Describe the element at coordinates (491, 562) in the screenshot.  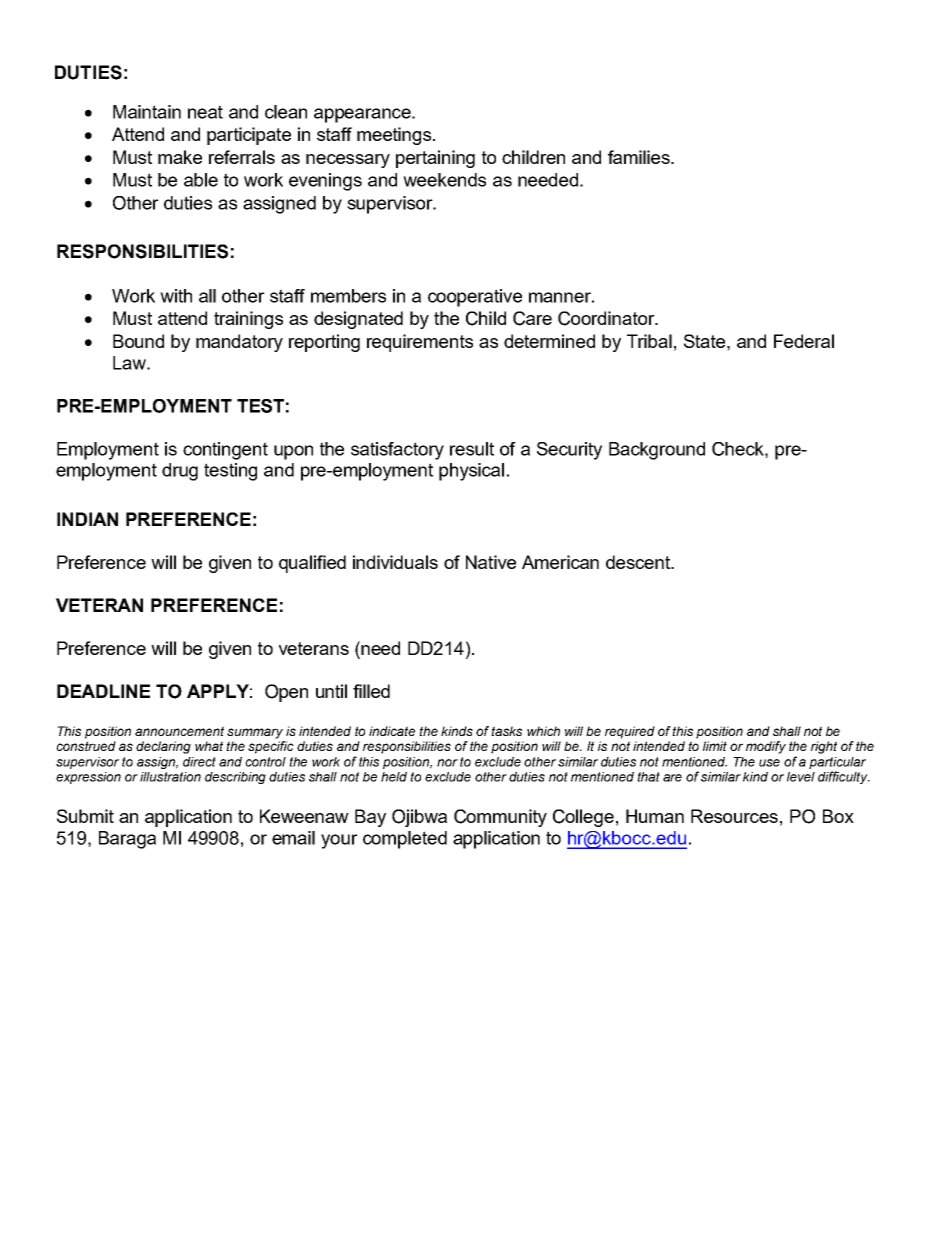
I see `Native` at that location.
